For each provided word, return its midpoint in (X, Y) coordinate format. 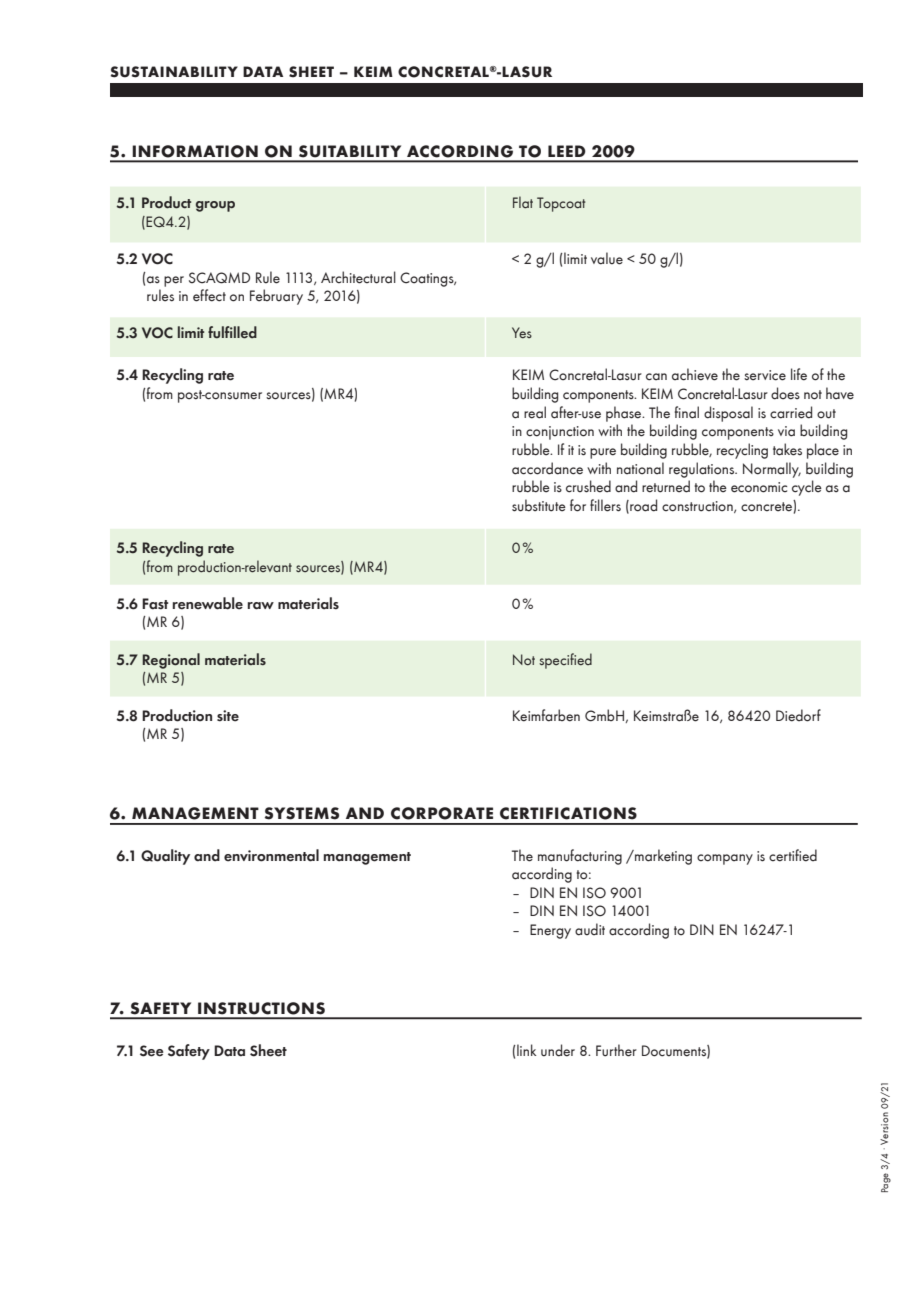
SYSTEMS (302, 813)
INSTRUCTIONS (261, 1008)
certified (793, 855)
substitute (539, 505)
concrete (767, 506)
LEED (567, 151)
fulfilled (232, 332)
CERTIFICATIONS (568, 813)
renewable (208, 603)
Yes (522, 332)
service (765, 375)
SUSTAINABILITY (174, 72)
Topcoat (561, 204)
